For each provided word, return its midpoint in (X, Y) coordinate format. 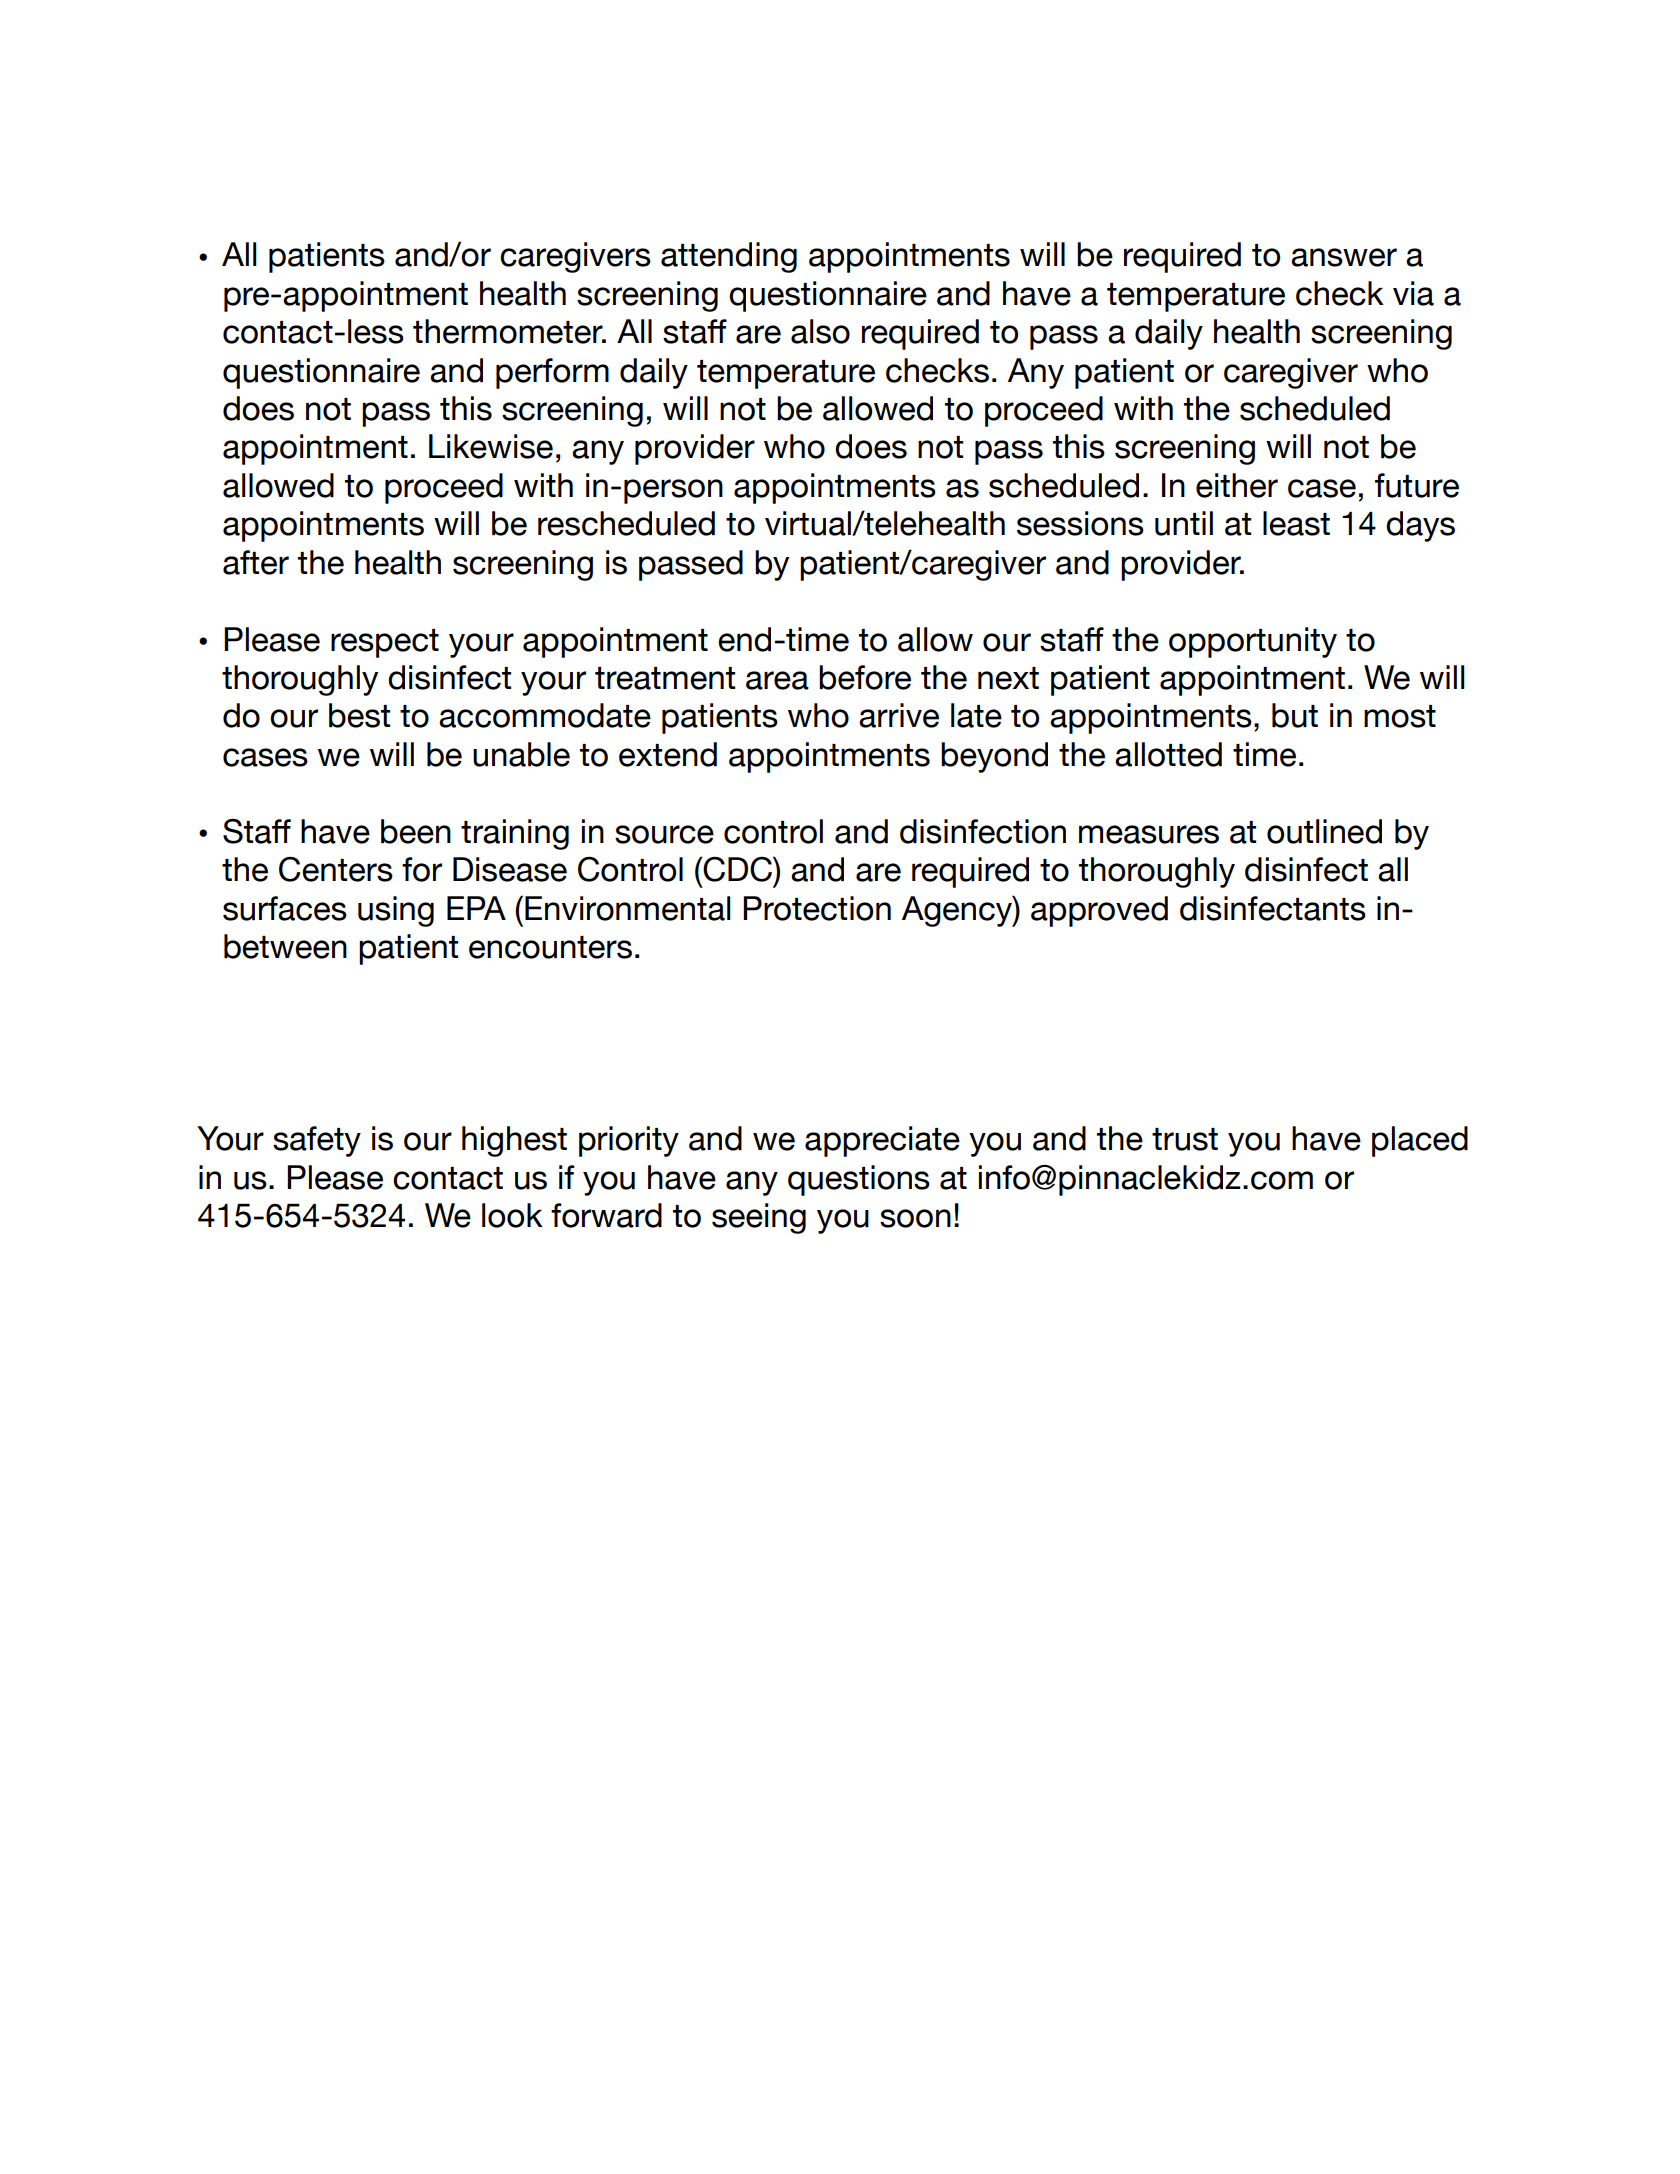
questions (859, 1180)
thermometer (509, 331)
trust (1185, 1139)
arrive (899, 715)
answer (1344, 257)
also (820, 331)
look (512, 1215)
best (359, 715)
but (1295, 715)
